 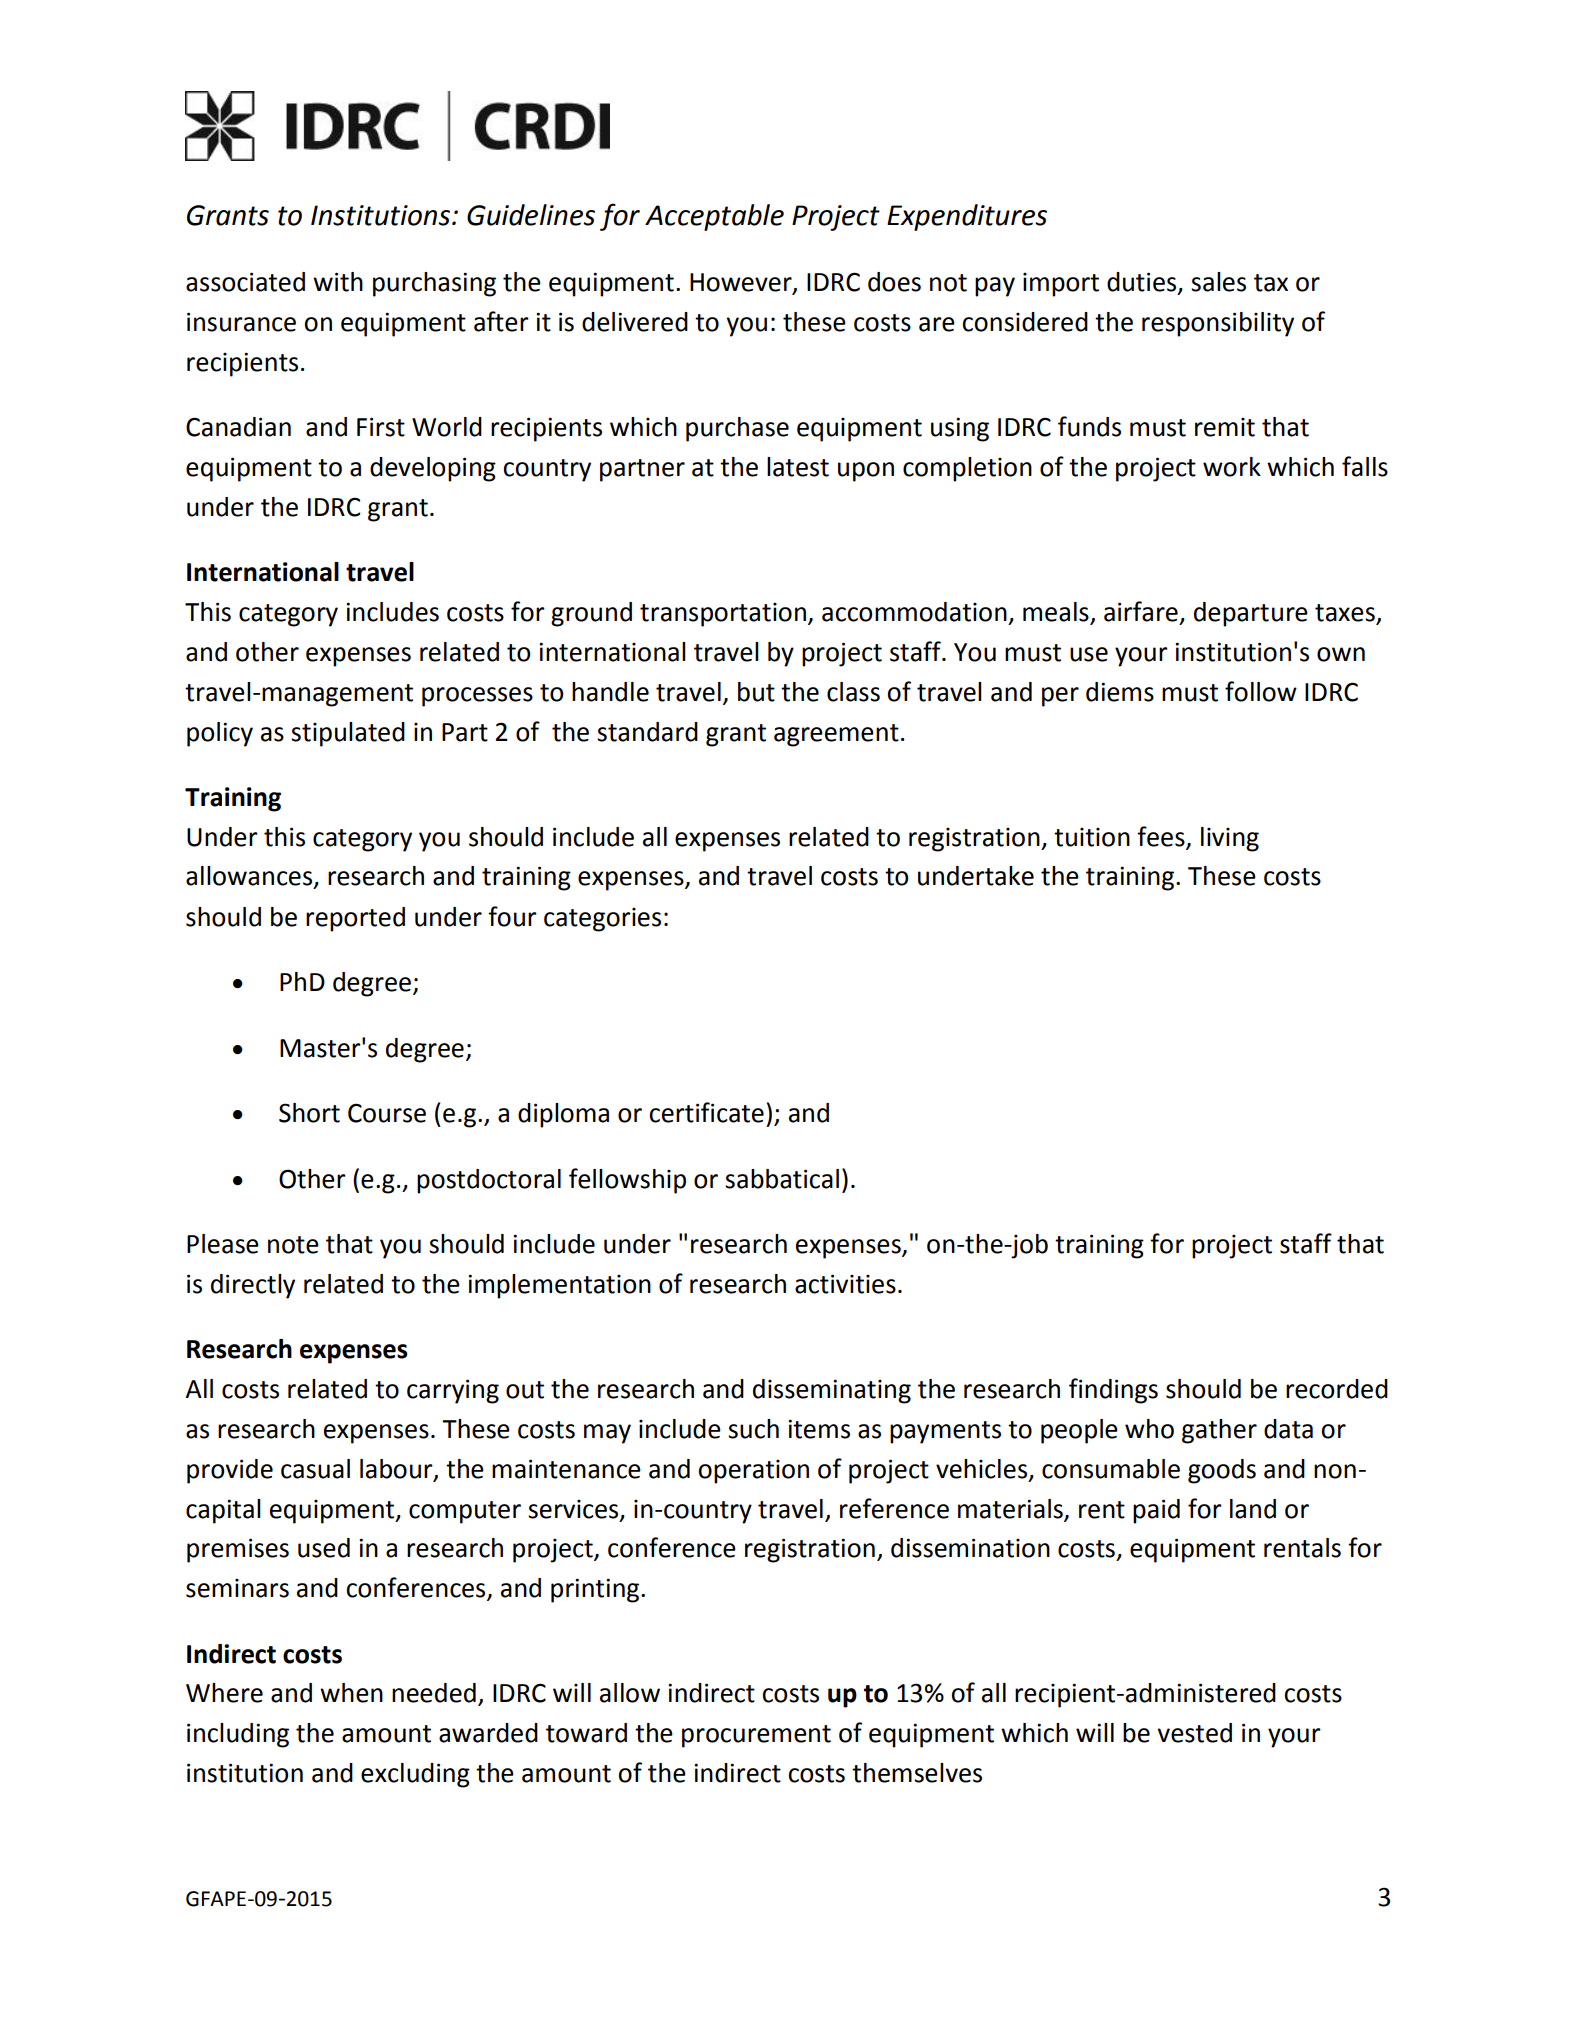 What do you see at coordinates (433, 469) in the screenshot?
I see `developing` at bounding box center [433, 469].
